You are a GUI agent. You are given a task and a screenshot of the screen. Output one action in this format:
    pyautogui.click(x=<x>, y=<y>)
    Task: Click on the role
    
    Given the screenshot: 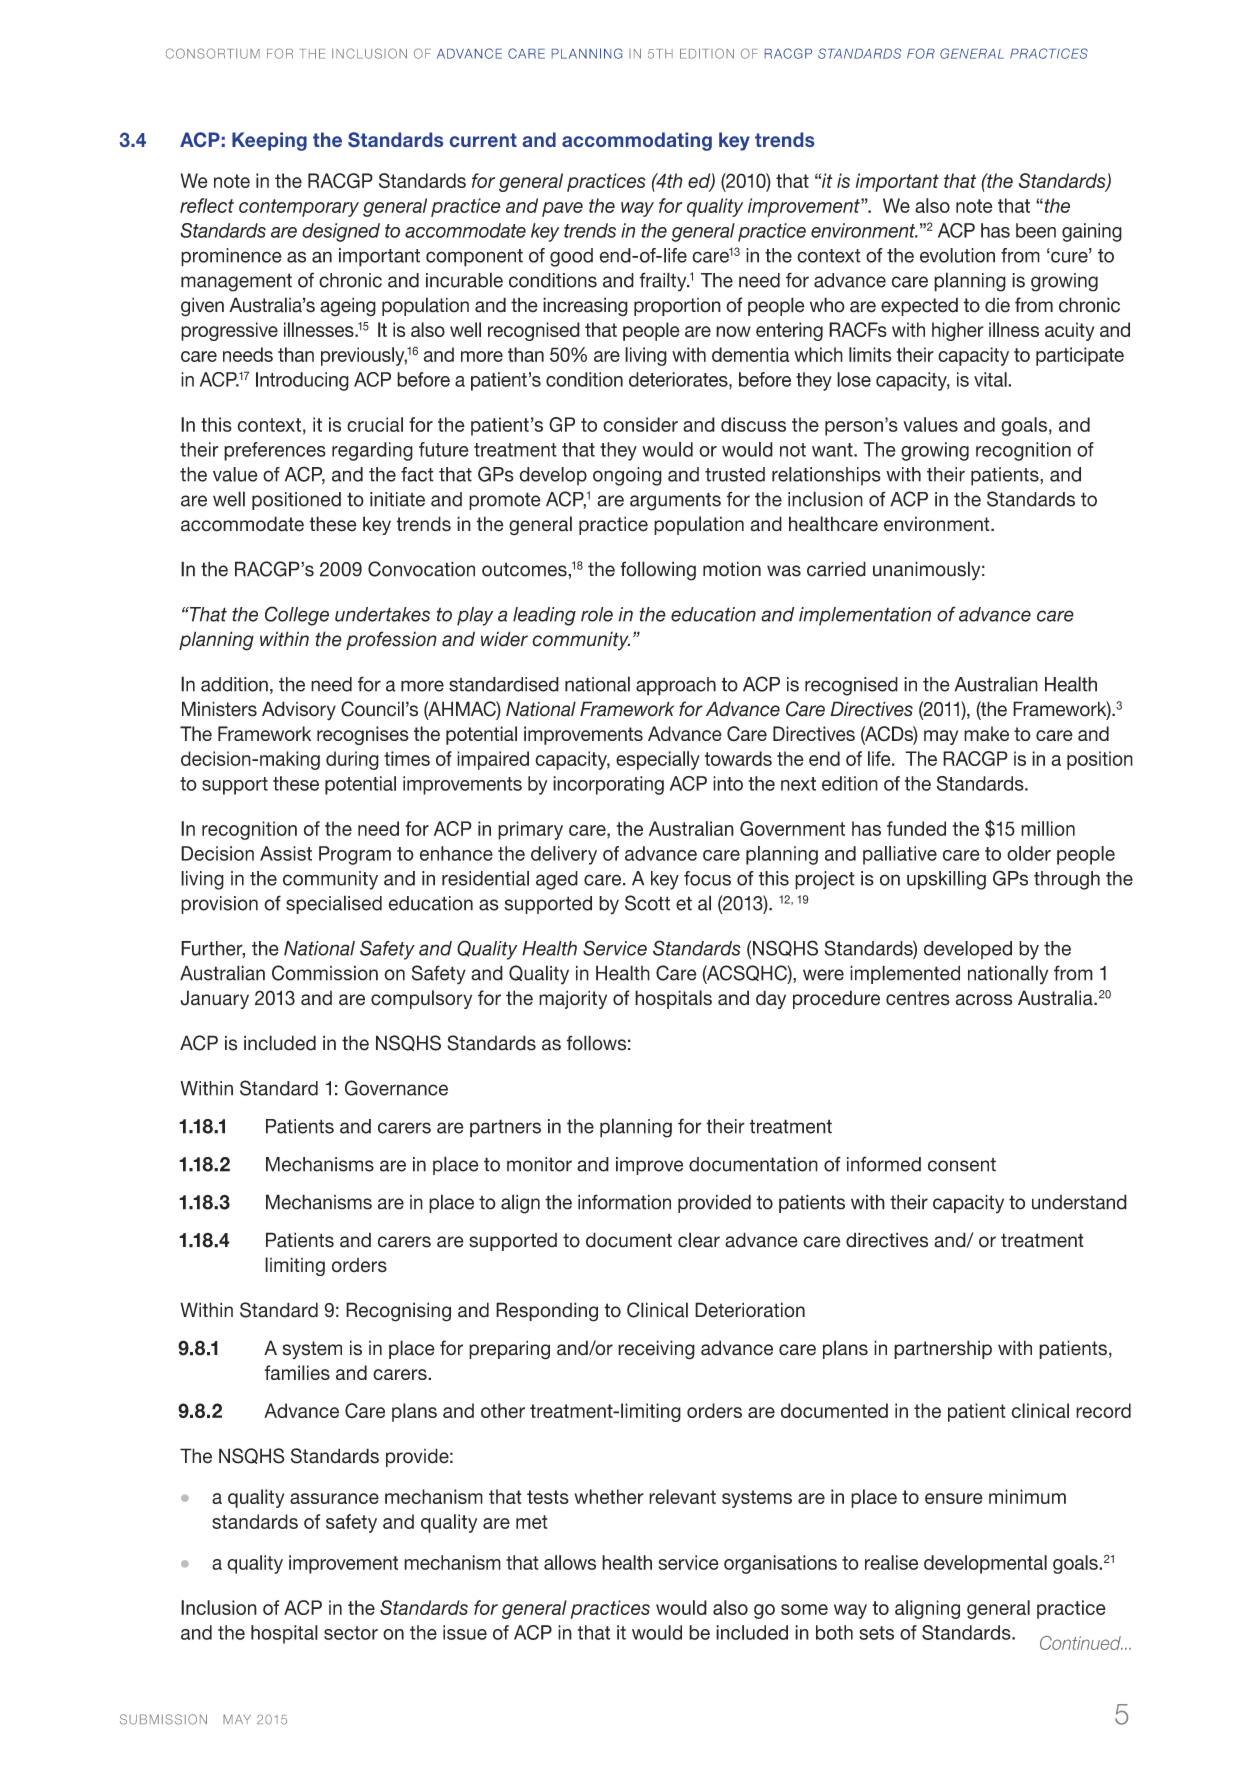 What is the action you would take?
    pyautogui.click(x=597, y=614)
